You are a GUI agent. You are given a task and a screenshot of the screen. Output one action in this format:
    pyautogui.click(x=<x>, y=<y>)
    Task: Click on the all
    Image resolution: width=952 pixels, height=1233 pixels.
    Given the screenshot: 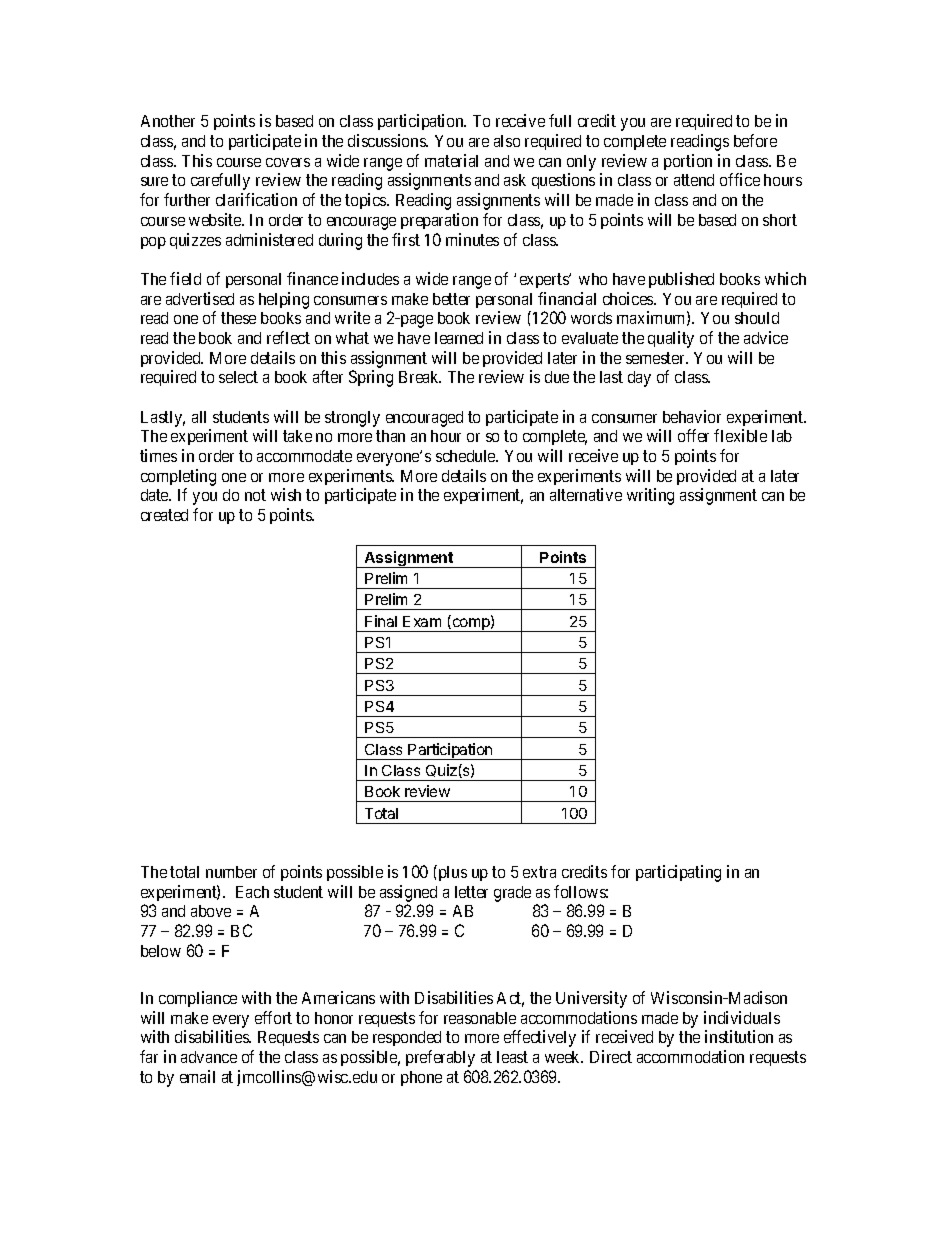 What is the action you would take?
    pyautogui.click(x=199, y=417)
